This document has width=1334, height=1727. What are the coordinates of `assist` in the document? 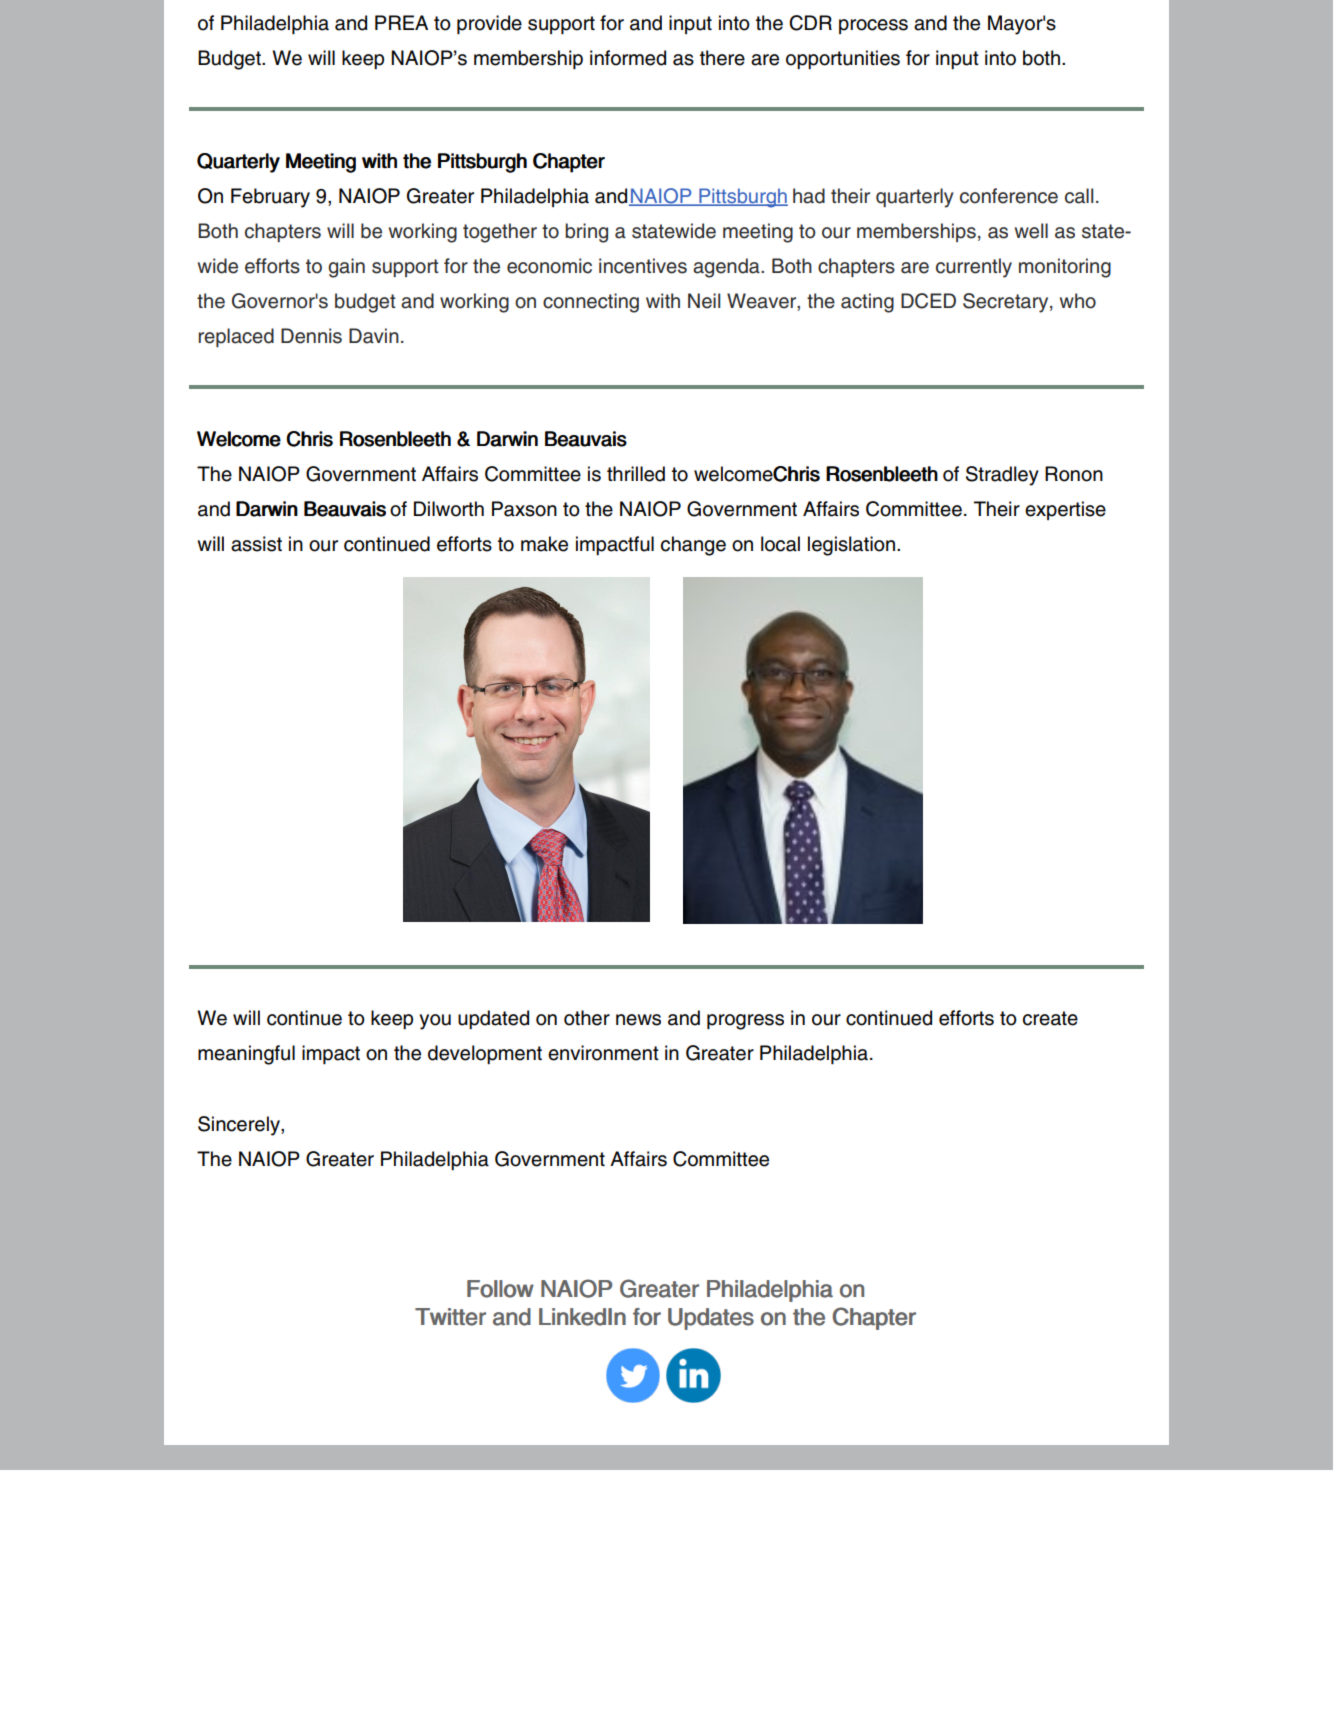 It's located at (256, 544).
